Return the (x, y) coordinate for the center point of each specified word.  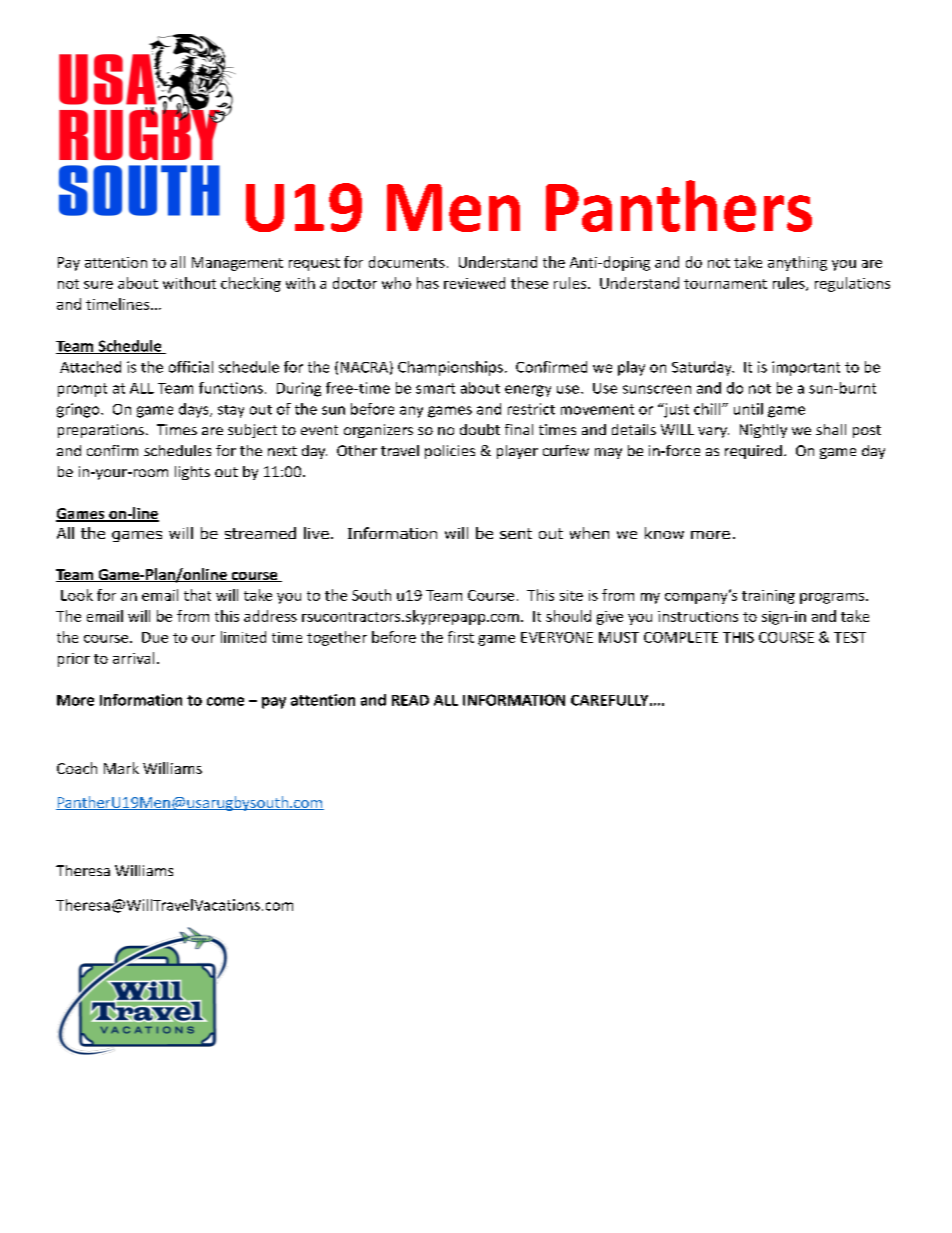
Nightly (763, 431)
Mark (121, 768)
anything (797, 263)
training (768, 597)
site (571, 595)
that (197, 595)
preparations (101, 431)
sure (98, 285)
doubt (480, 429)
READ (410, 700)
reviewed (474, 283)
